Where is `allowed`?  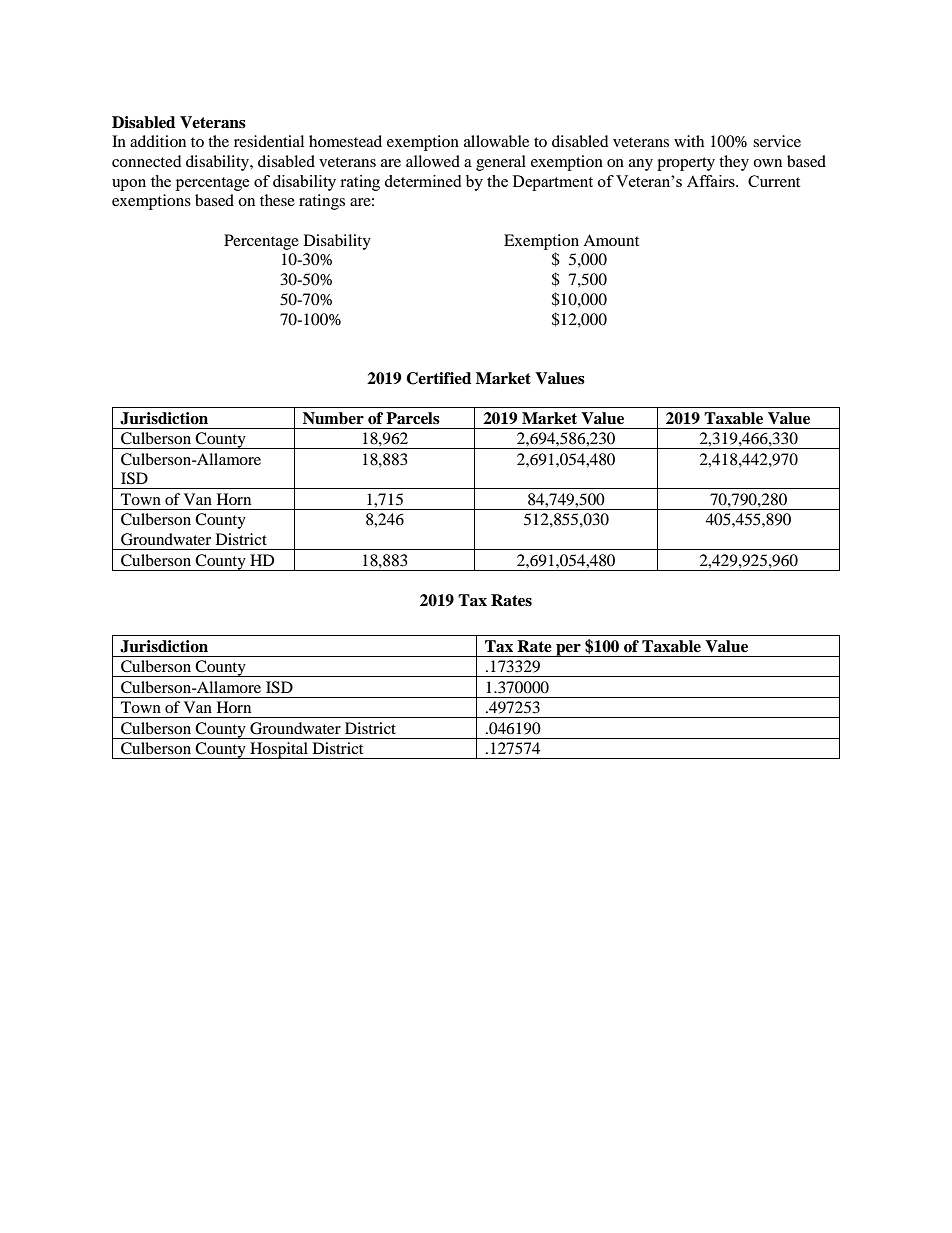
allowed is located at coordinates (433, 161).
